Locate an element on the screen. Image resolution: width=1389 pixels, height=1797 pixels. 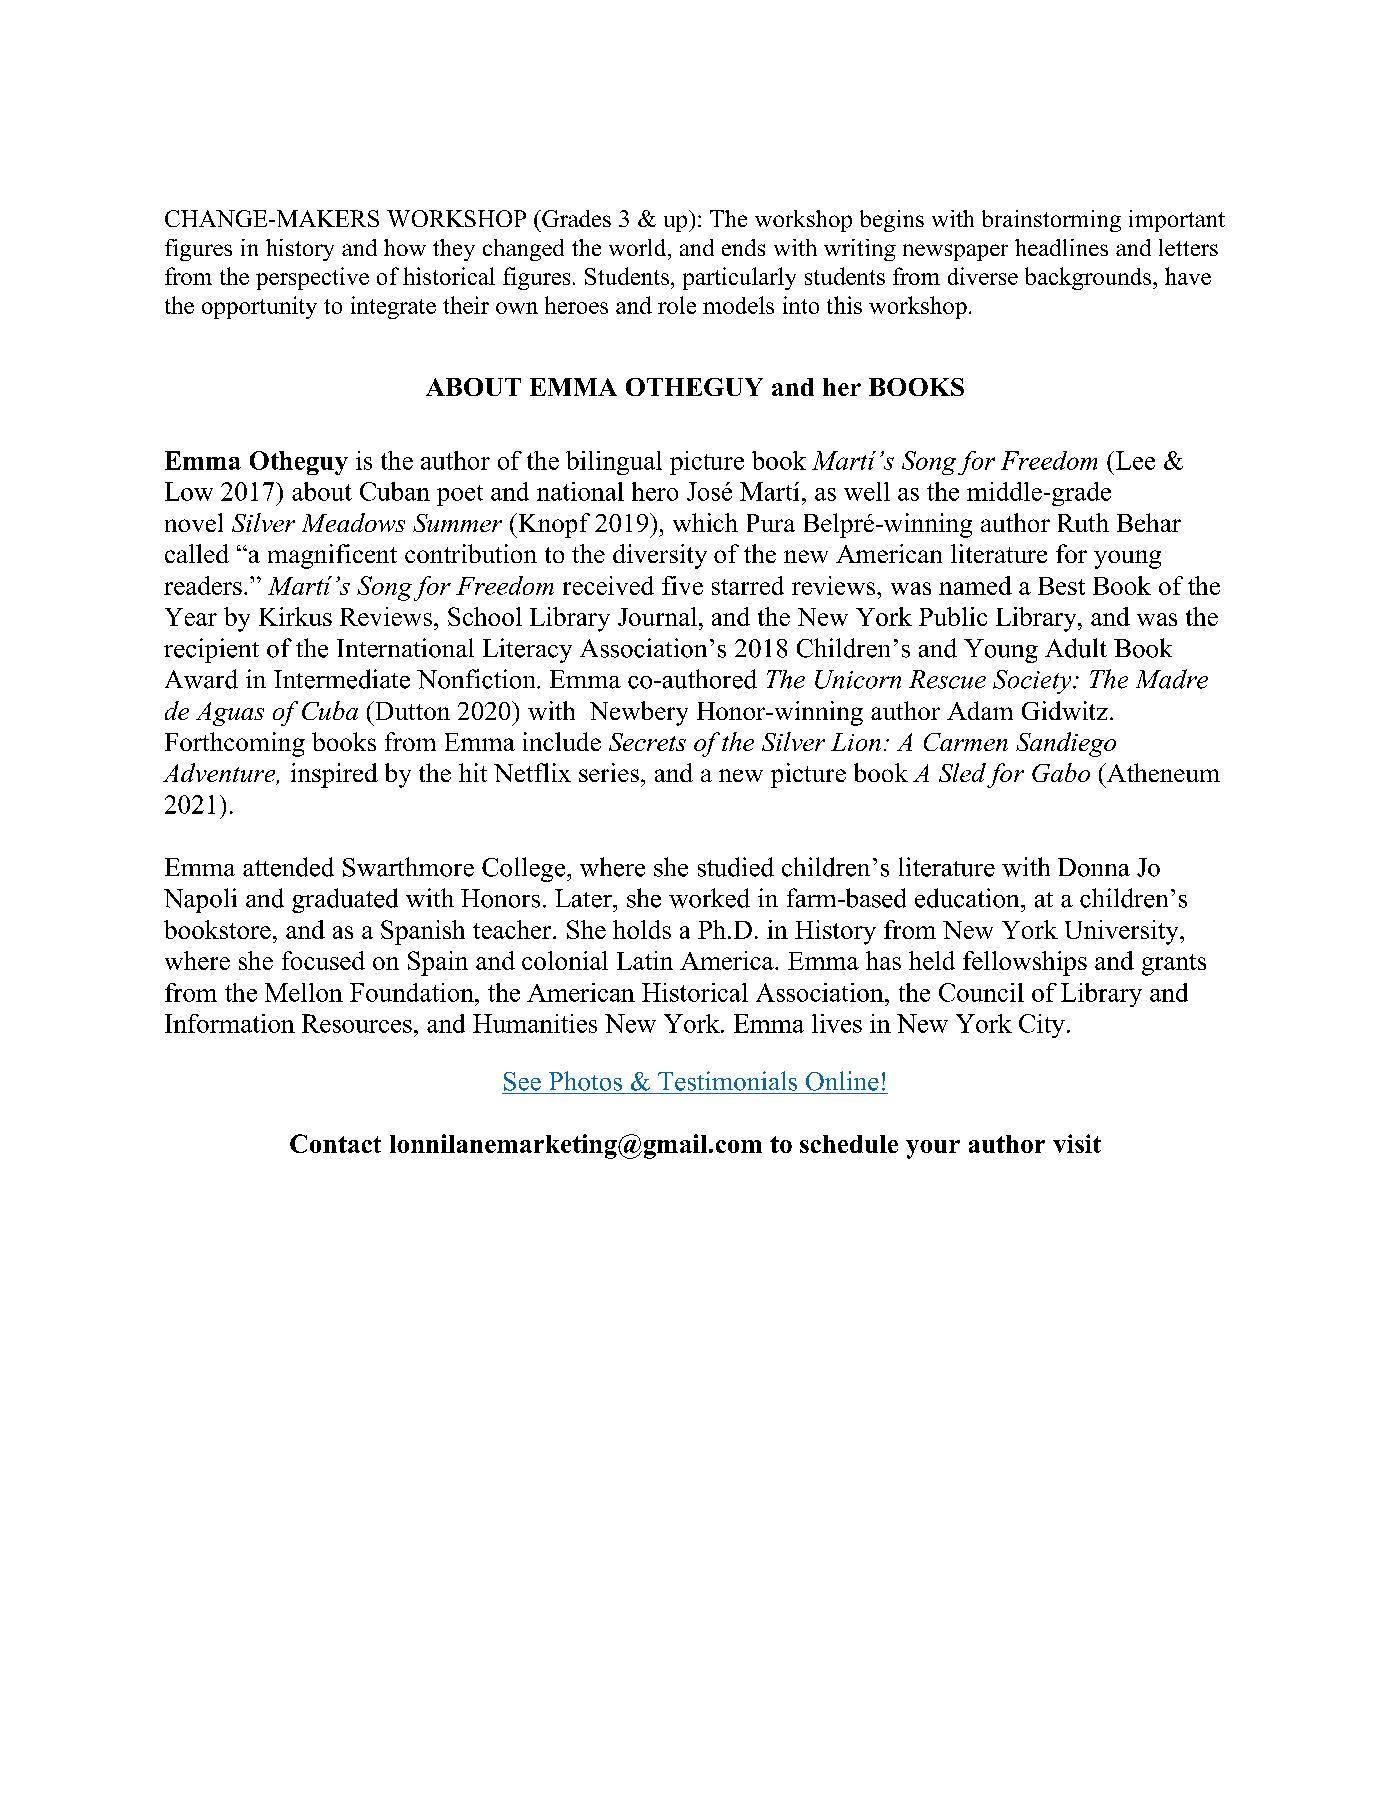
Contact is located at coordinates (335, 1143).
